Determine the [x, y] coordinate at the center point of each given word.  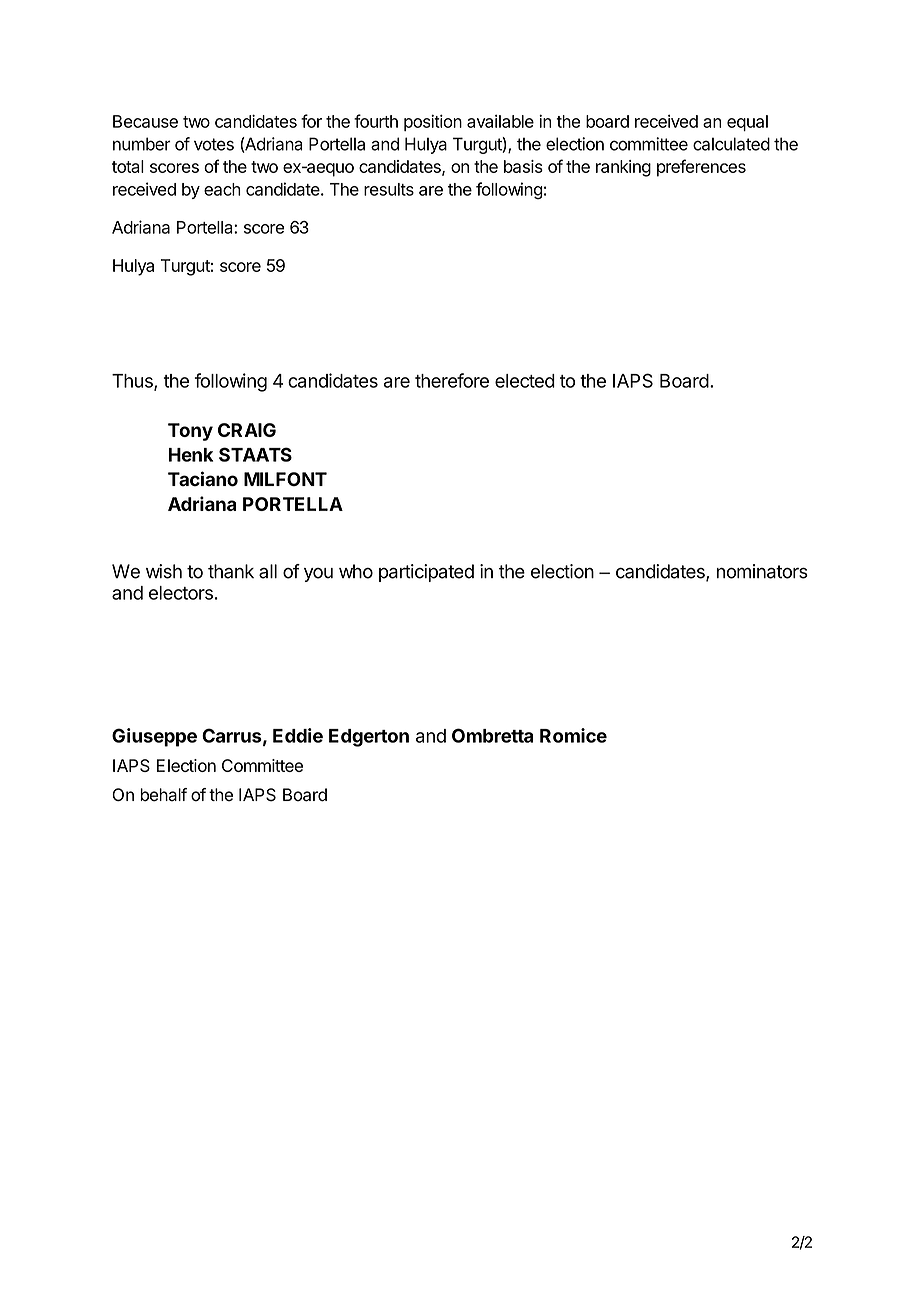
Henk [190, 455]
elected [525, 381]
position [433, 122]
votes [214, 144]
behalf [163, 795]
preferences [701, 168]
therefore [452, 380]
